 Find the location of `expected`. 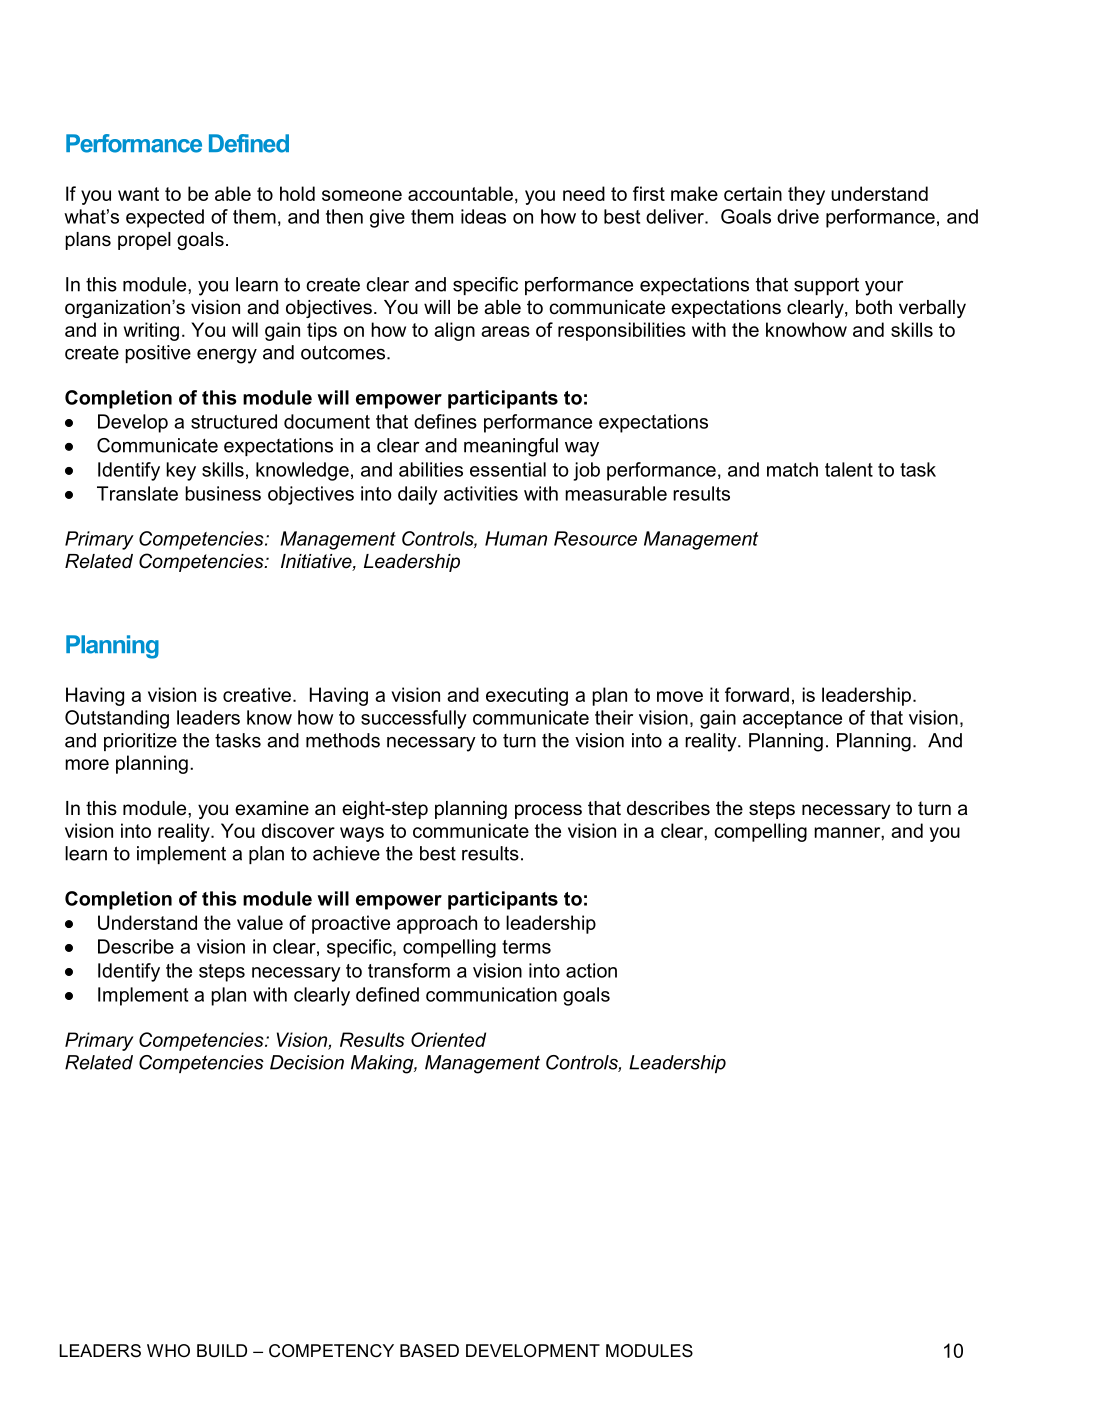

expected is located at coordinates (165, 218).
